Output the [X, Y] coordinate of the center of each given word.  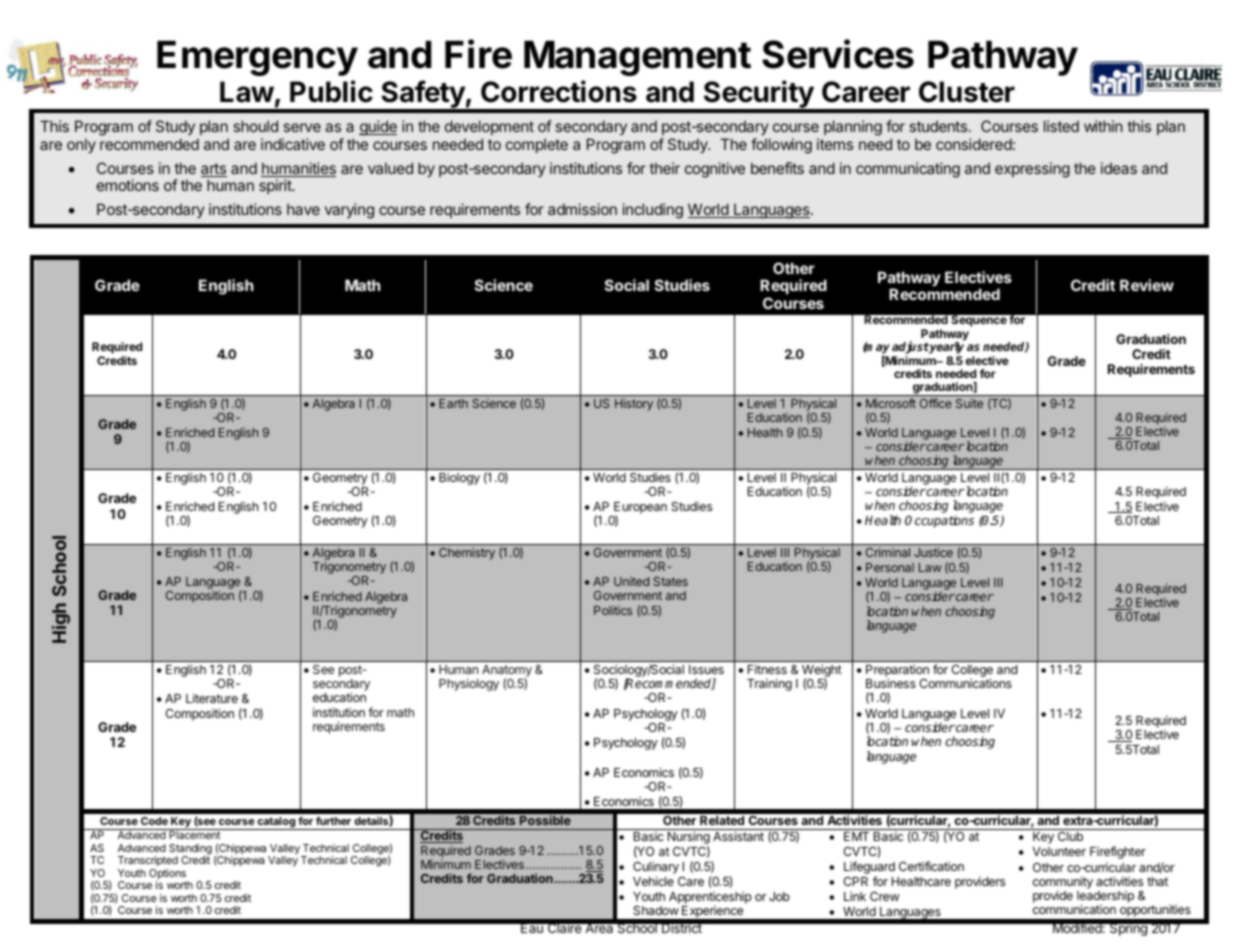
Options [168, 875]
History [634, 404]
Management [637, 58]
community [1063, 883]
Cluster [967, 92]
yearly [946, 349]
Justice [933, 552]
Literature [212, 698]
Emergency [257, 58]
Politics [613, 610]
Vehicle [653, 881]
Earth [453, 403]
